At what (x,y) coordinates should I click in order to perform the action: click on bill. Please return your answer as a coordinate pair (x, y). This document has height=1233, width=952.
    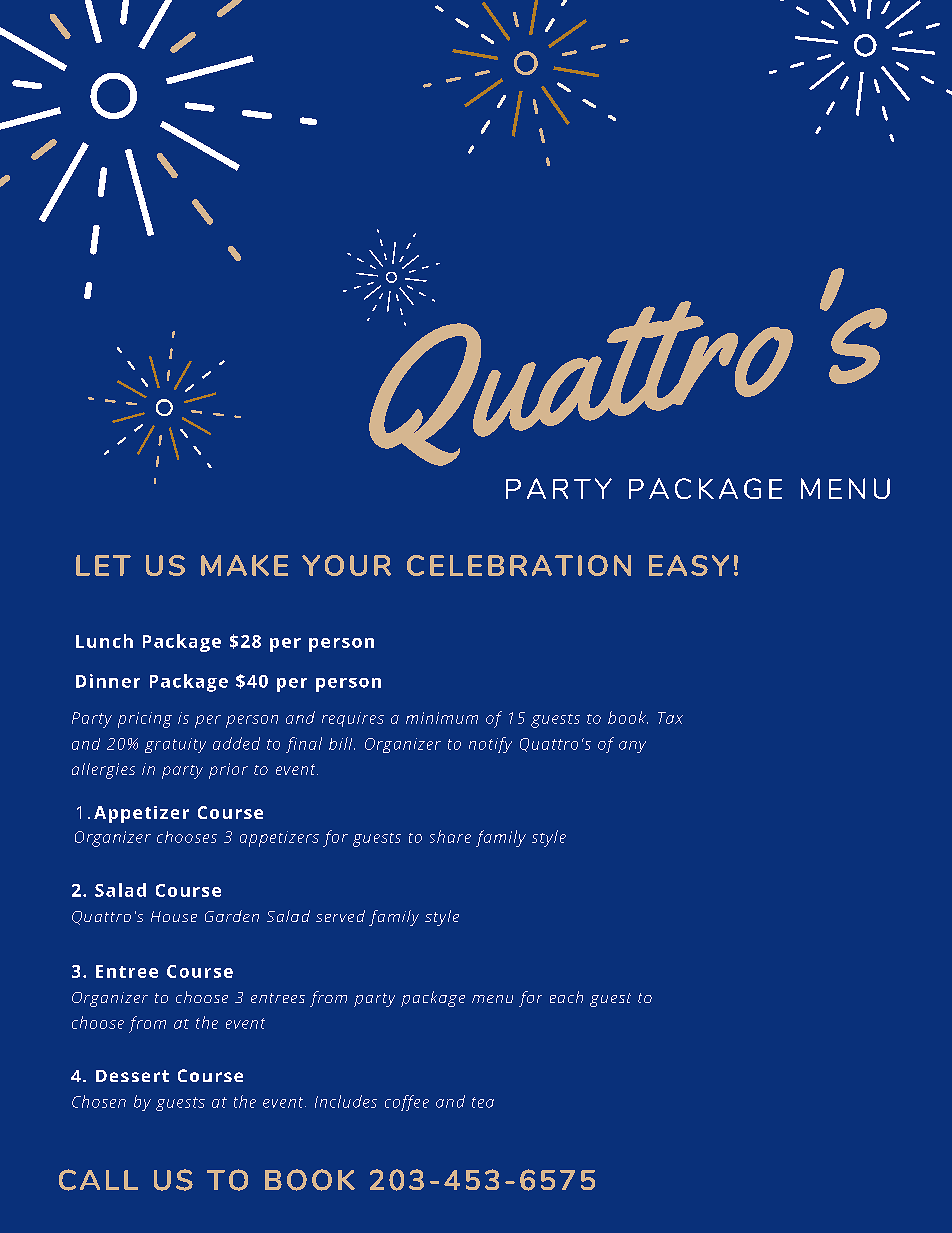
    Looking at the image, I should click on (342, 743).
